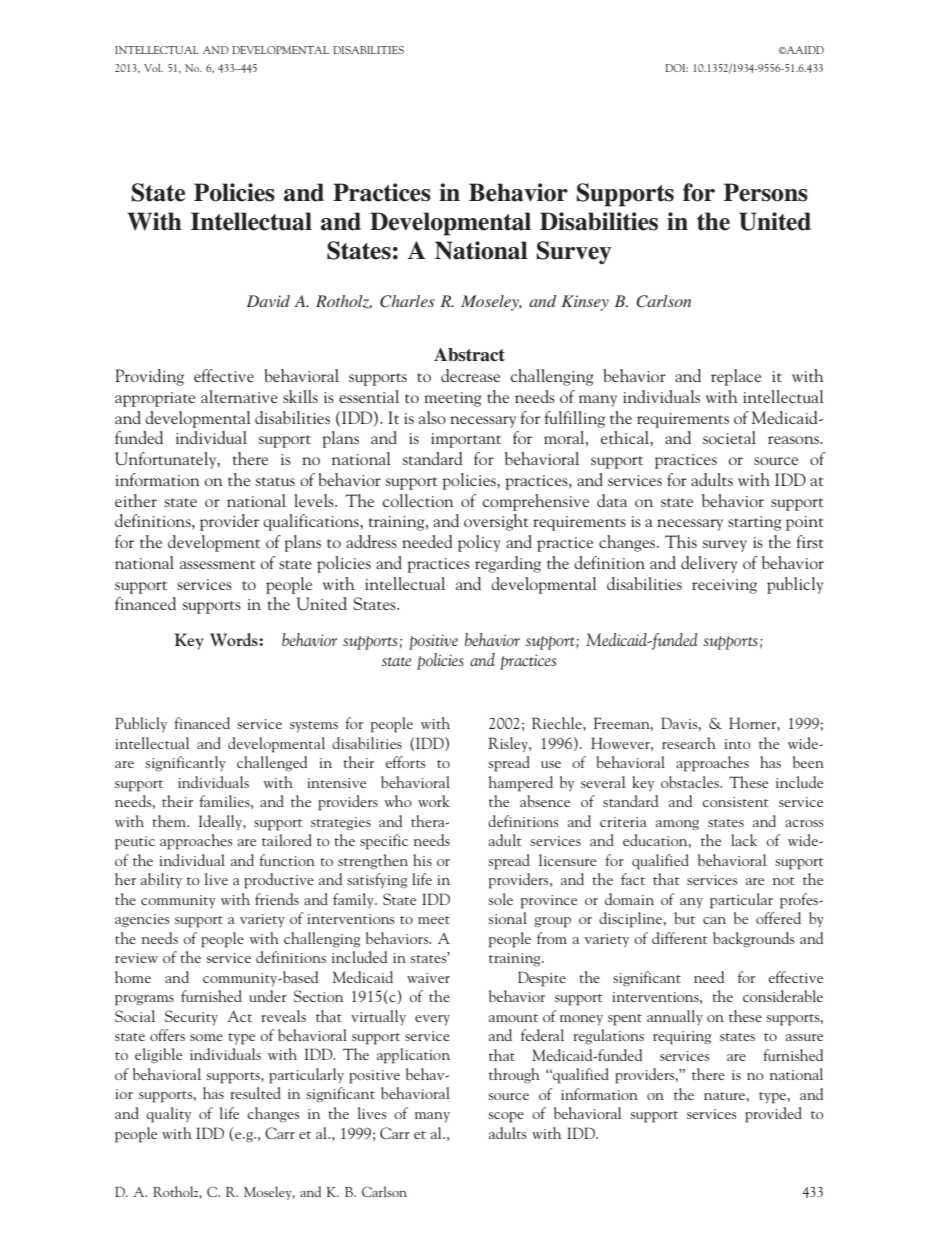  Describe the element at coordinates (729, 437) in the document. I see `societal` at that location.
